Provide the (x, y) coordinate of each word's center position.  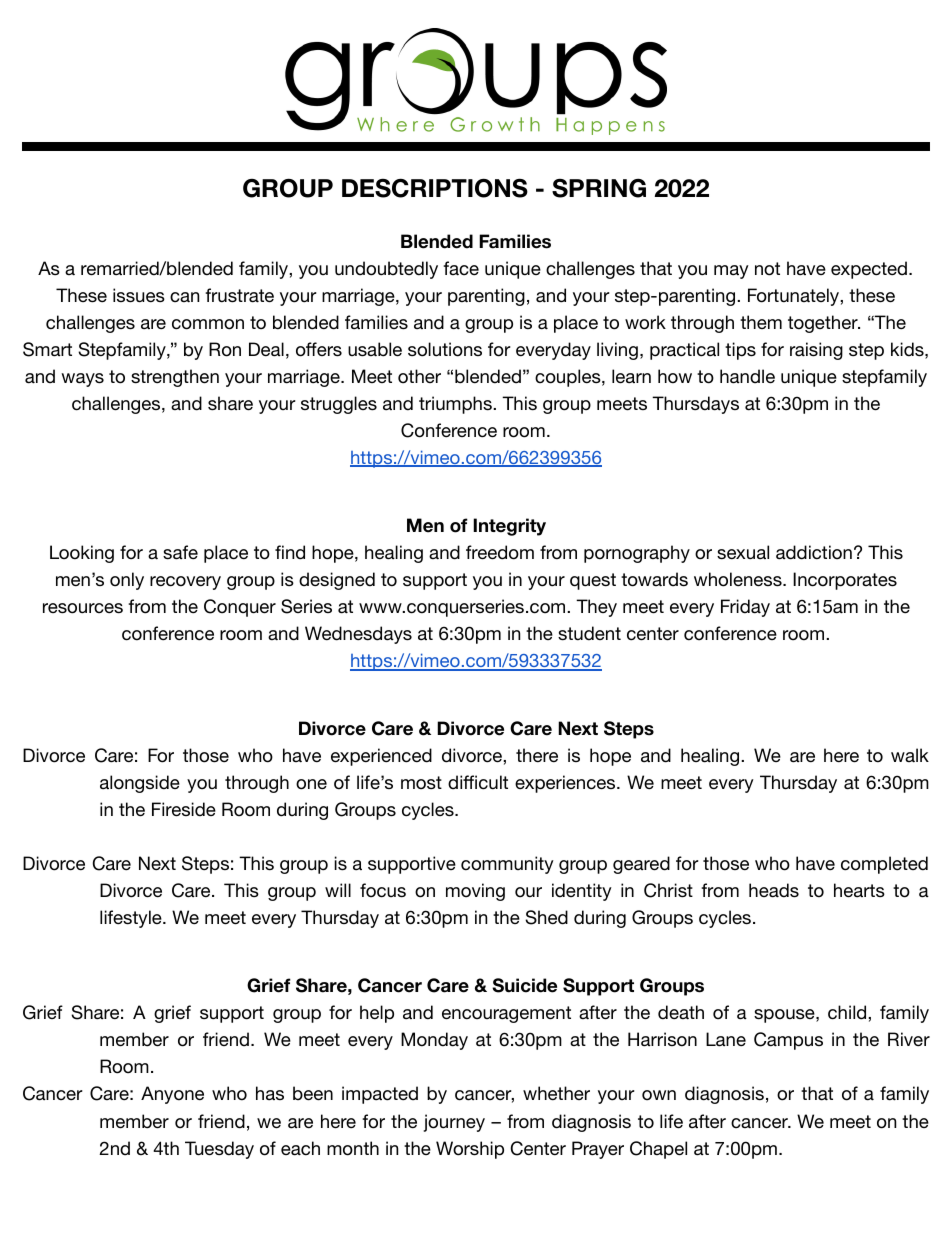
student (589, 633)
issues (139, 295)
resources (83, 608)
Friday (745, 608)
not (767, 269)
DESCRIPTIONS (435, 188)
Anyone (172, 1095)
